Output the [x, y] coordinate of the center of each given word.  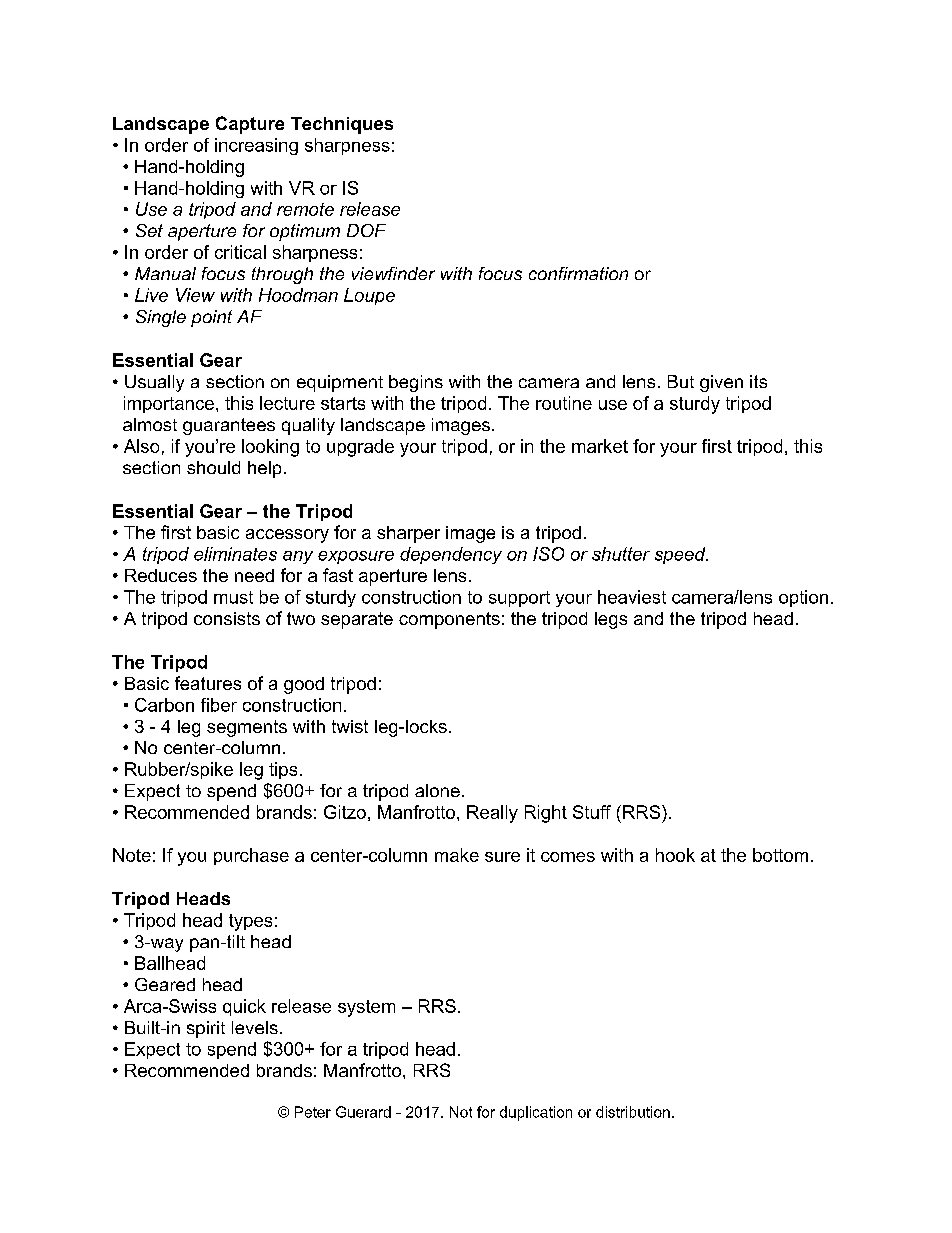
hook [675, 855]
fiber [219, 705]
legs [611, 620]
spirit [206, 1029]
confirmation [578, 273]
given [721, 383]
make [457, 855]
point [211, 318]
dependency [451, 555]
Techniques [342, 125]
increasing [256, 146]
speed [681, 555]
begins [416, 383]
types [250, 922]
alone [437, 790]
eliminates [235, 554]
